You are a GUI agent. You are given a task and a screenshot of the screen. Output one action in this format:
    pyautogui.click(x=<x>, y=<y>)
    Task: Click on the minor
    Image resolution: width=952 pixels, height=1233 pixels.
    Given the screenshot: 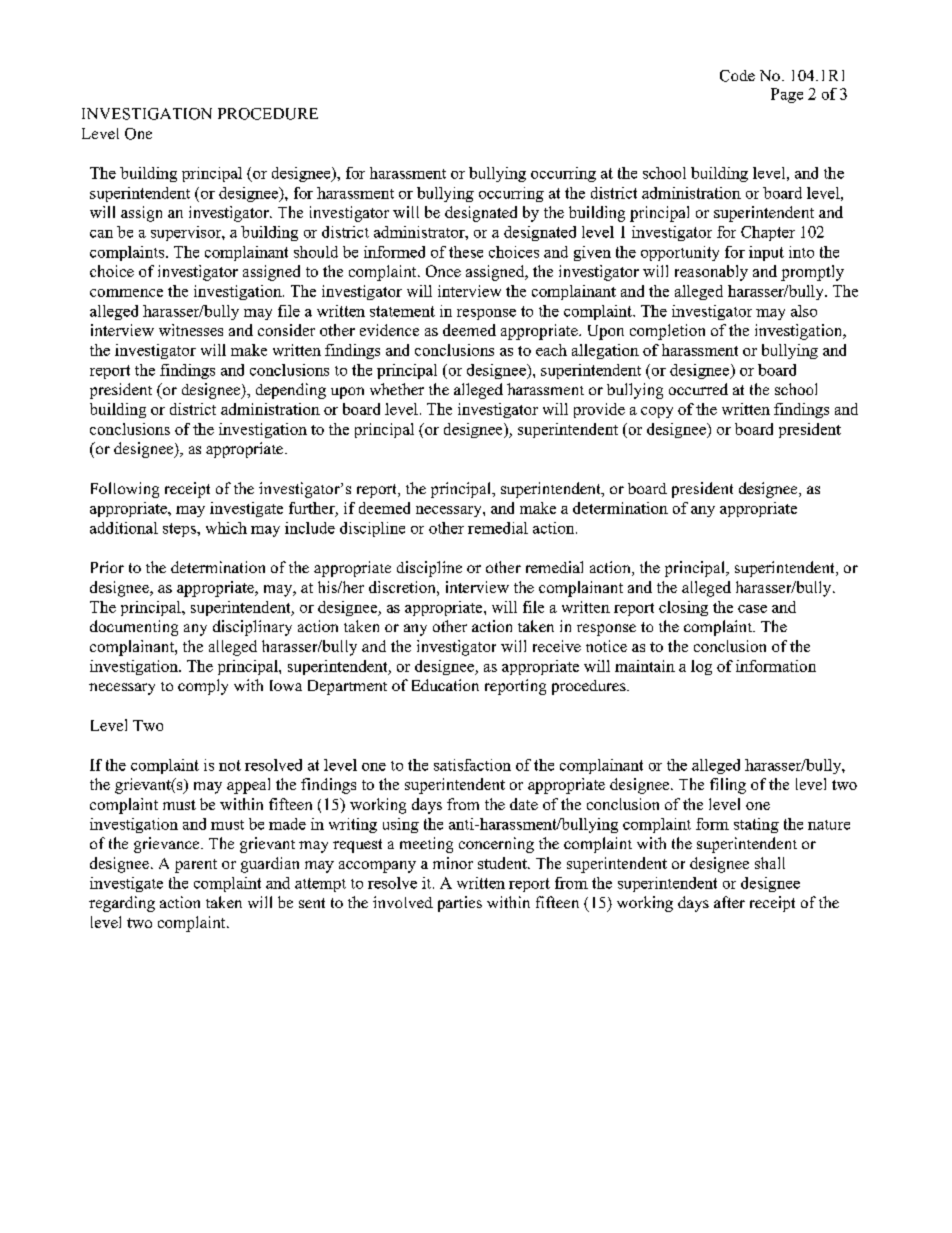 What is the action you would take?
    pyautogui.click(x=453, y=863)
